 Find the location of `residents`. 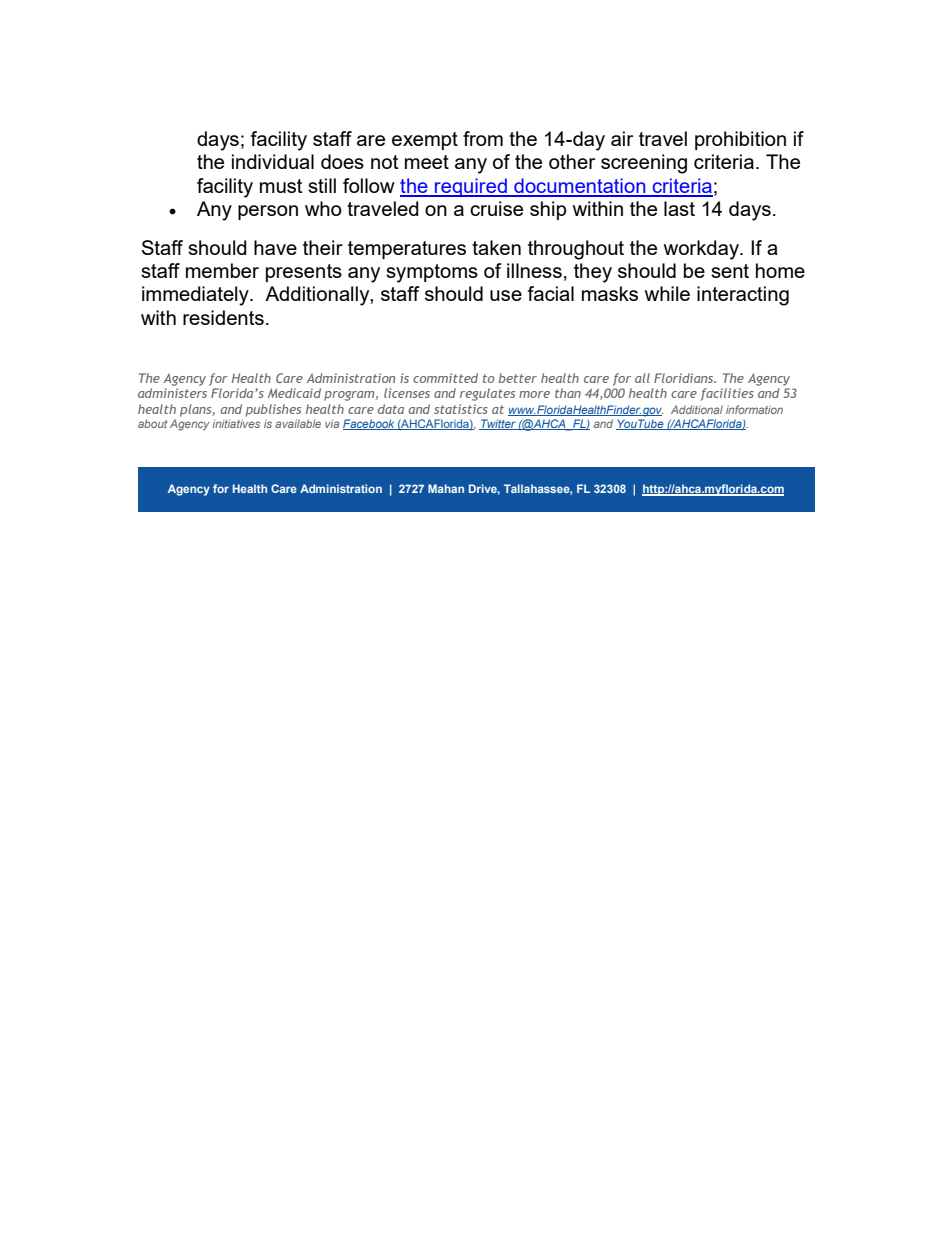

residents is located at coordinates (223, 317).
